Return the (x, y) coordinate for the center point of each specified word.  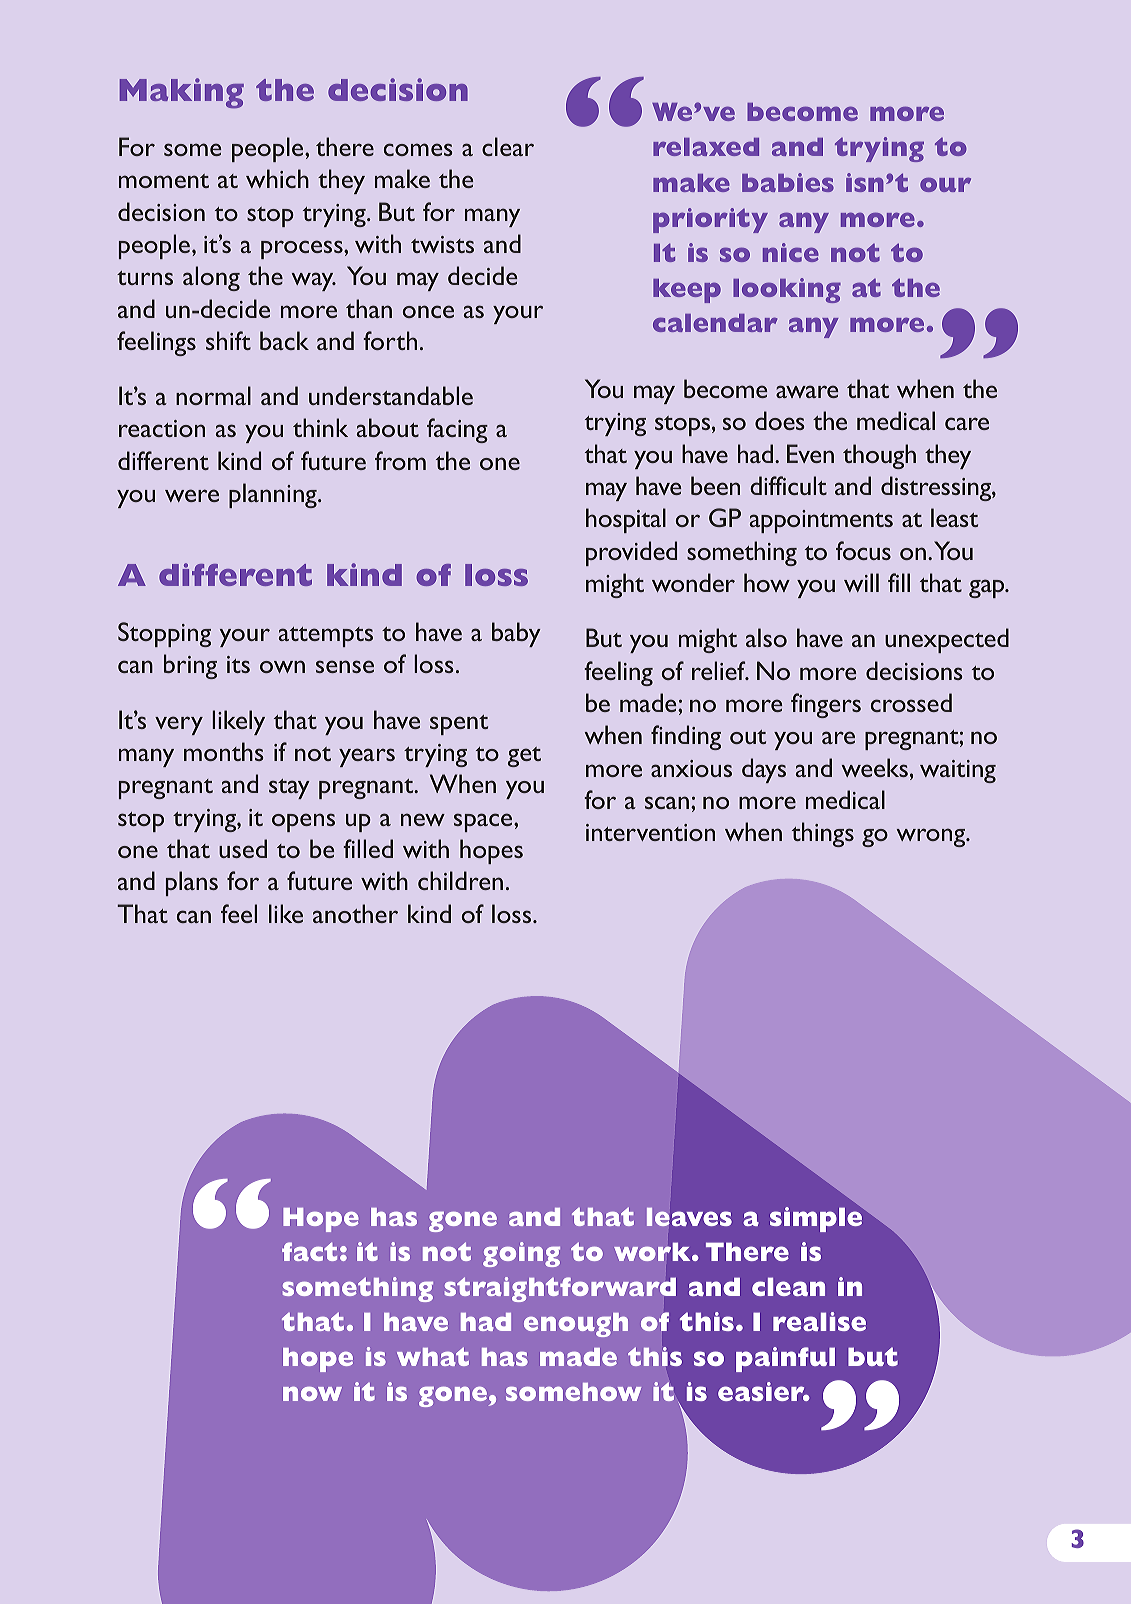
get (524, 757)
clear (508, 146)
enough (576, 1325)
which (277, 178)
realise (819, 1321)
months (223, 751)
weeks (875, 767)
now (312, 1394)
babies (788, 182)
